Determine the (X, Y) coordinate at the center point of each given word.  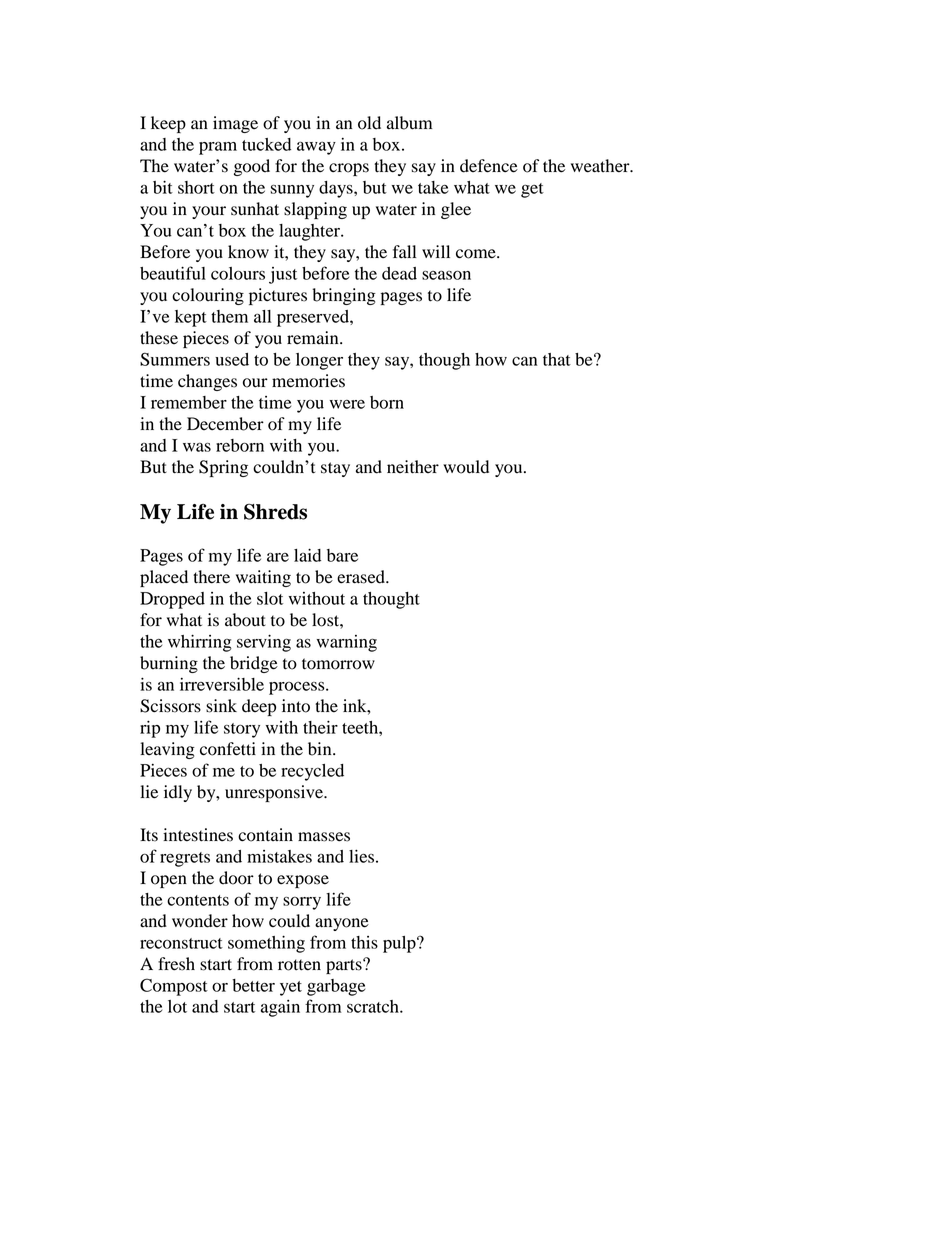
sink (221, 706)
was (197, 447)
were (347, 404)
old (369, 123)
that (557, 359)
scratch (374, 1006)
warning (347, 643)
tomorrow (338, 664)
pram (218, 148)
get (532, 190)
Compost (174, 987)
